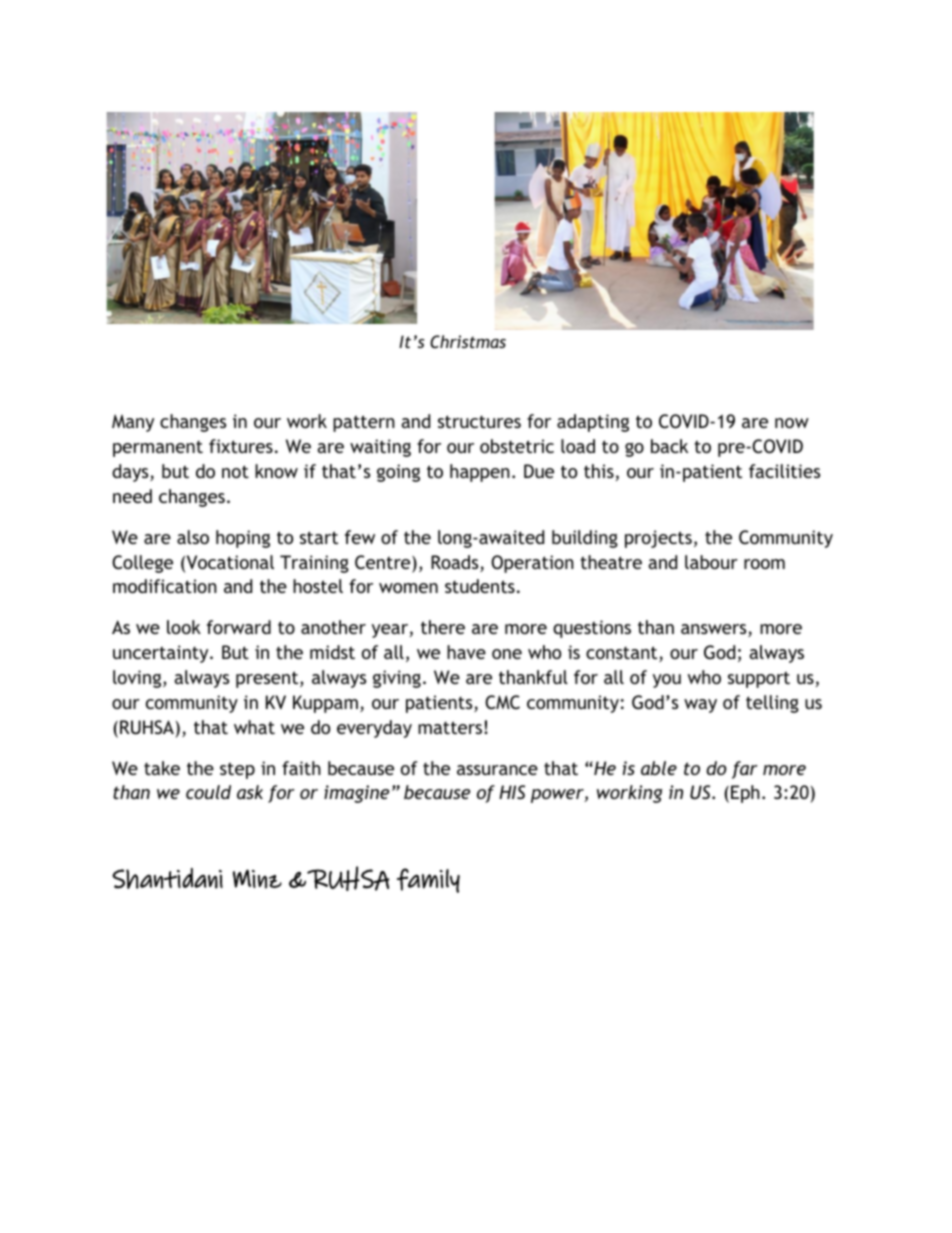 Image resolution: width=952 pixels, height=1233 pixels. What do you see at coordinates (784, 471) in the screenshot?
I see `facilities` at bounding box center [784, 471].
